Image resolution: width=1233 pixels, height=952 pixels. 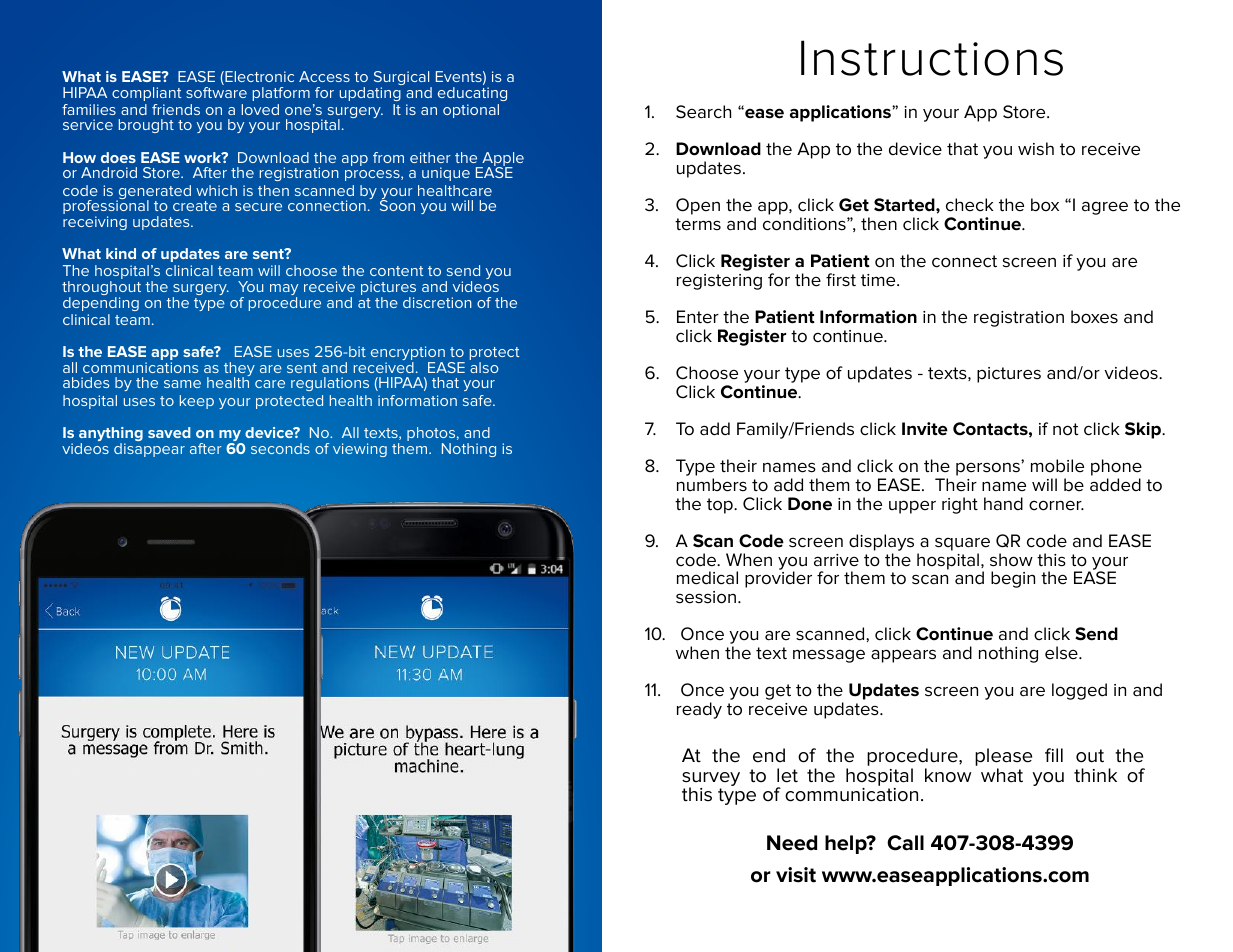 I want to click on Instructions, so click(x=932, y=58).
